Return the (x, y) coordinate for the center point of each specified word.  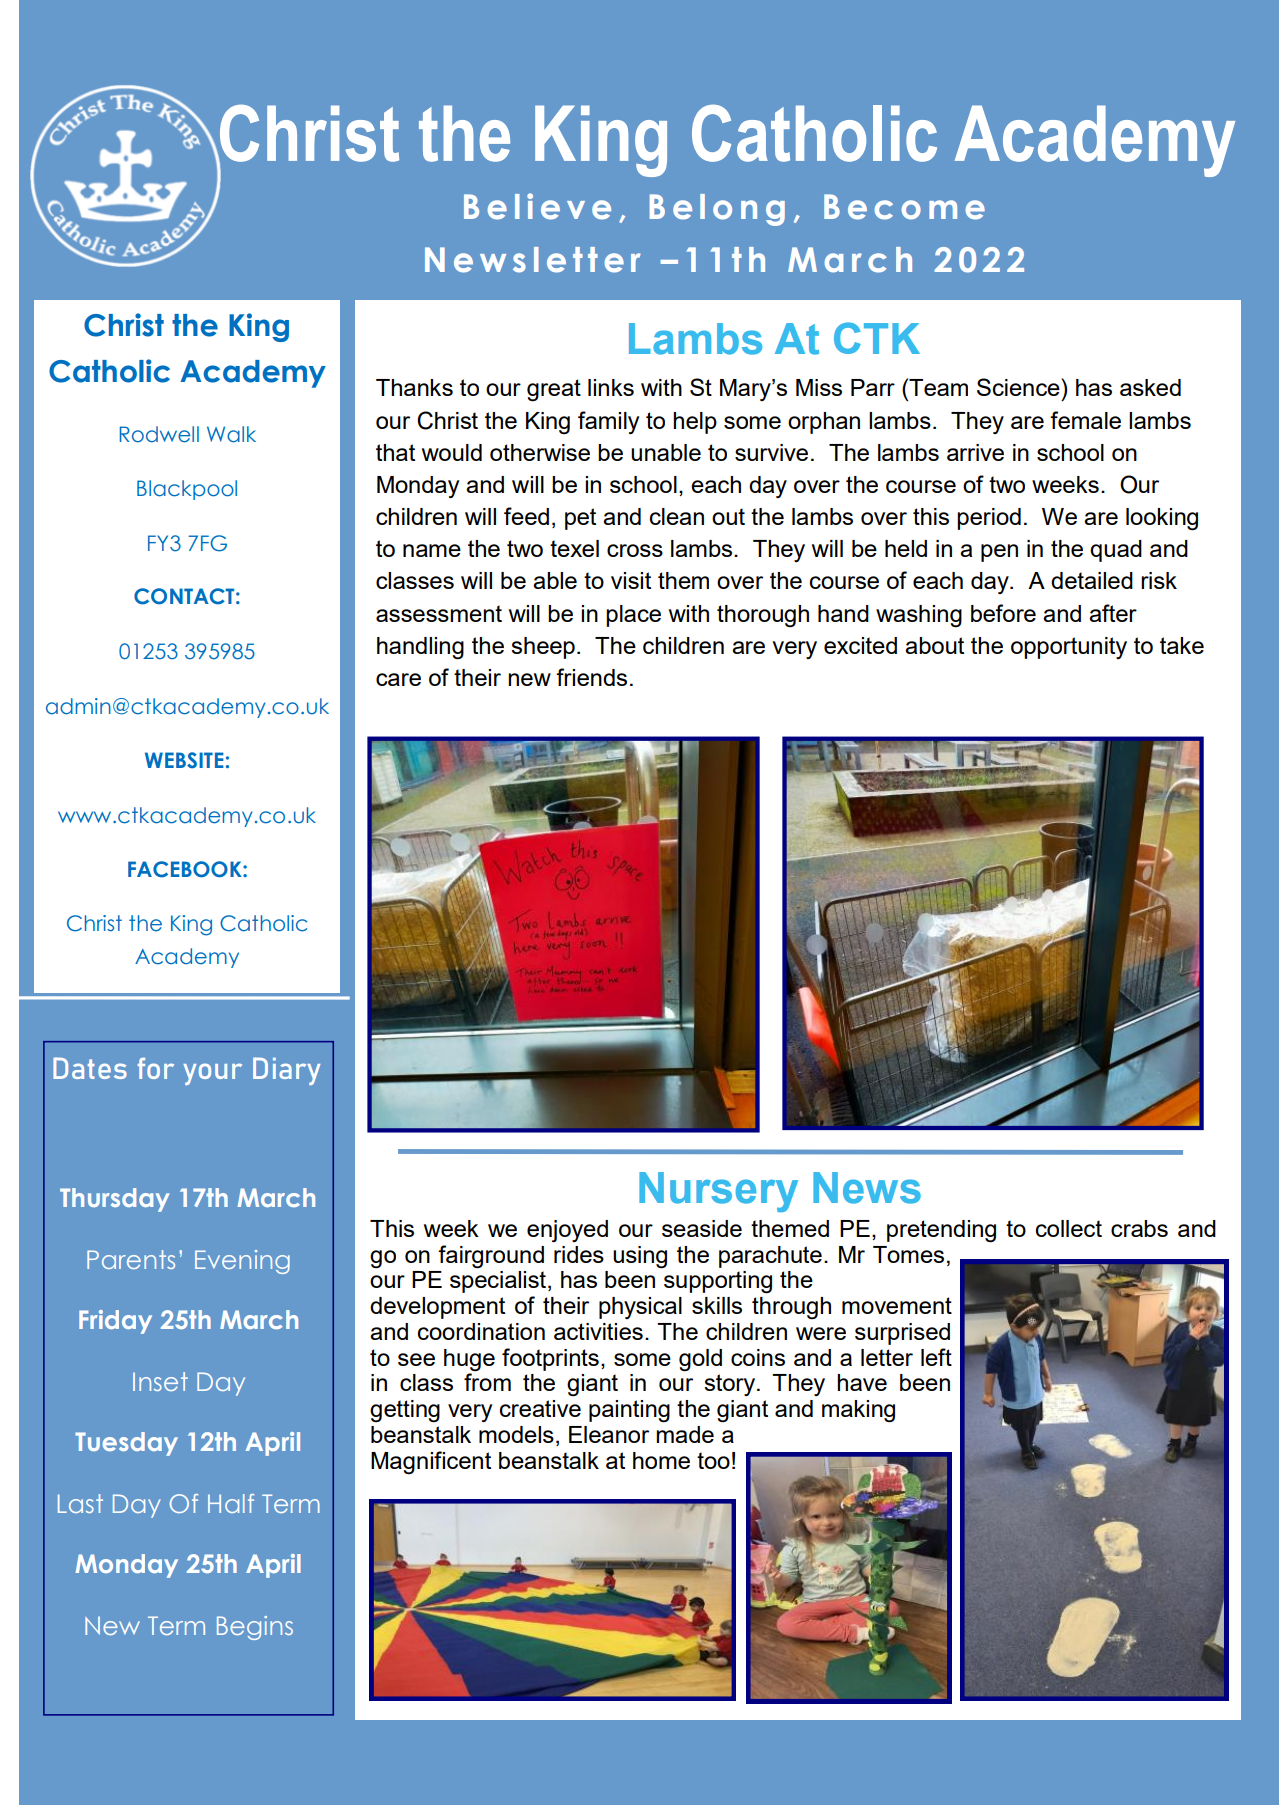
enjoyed (567, 1231)
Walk (231, 434)
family (608, 422)
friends (591, 677)
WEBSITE (184, 760)
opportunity (1069, 648)
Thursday (115, 1200)
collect (1069, 1228)
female (1085, 420)
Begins (255, 1628)
